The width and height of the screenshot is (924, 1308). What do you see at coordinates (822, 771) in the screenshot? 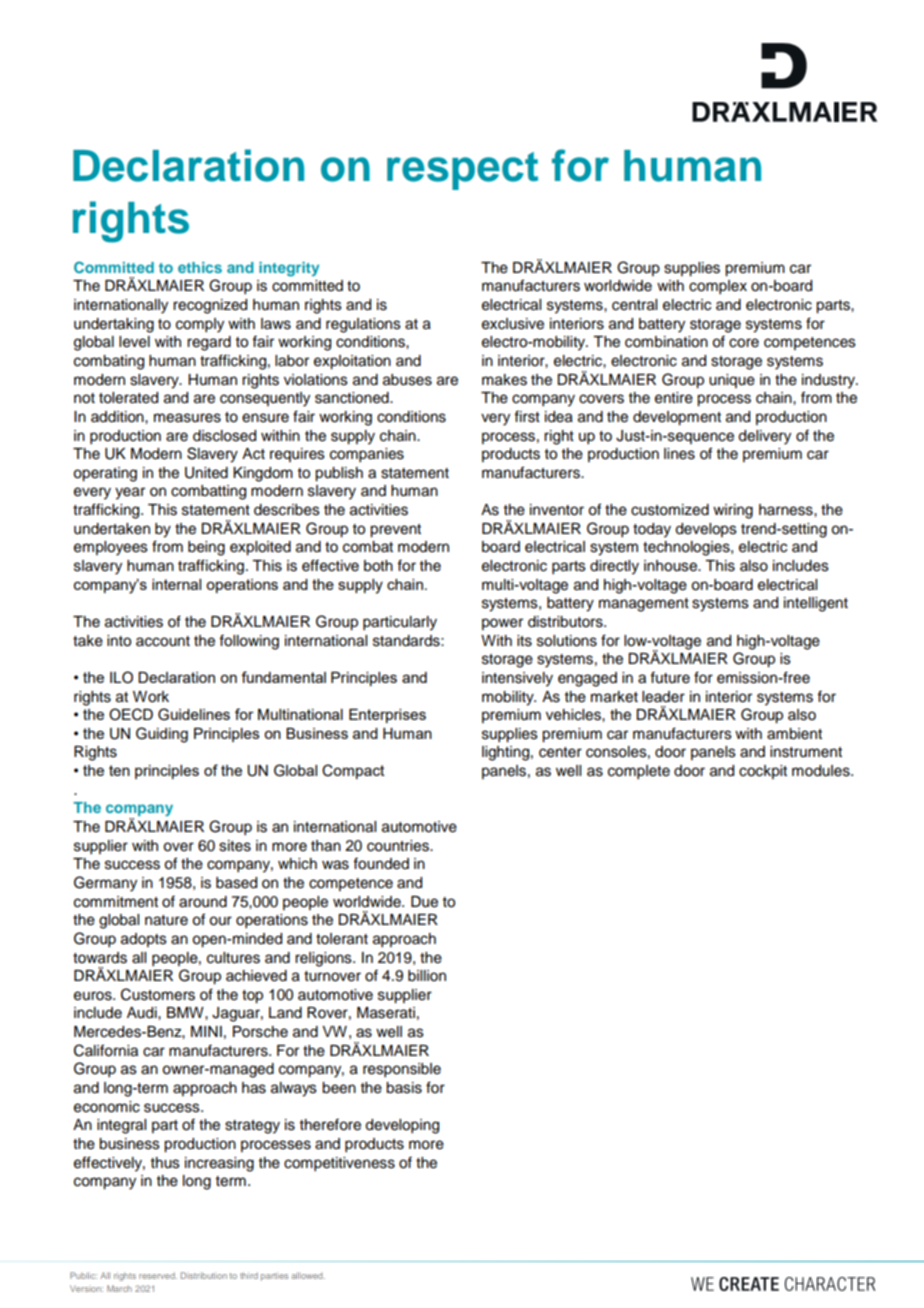
I see `modules` at bounding box center [822, 771].
